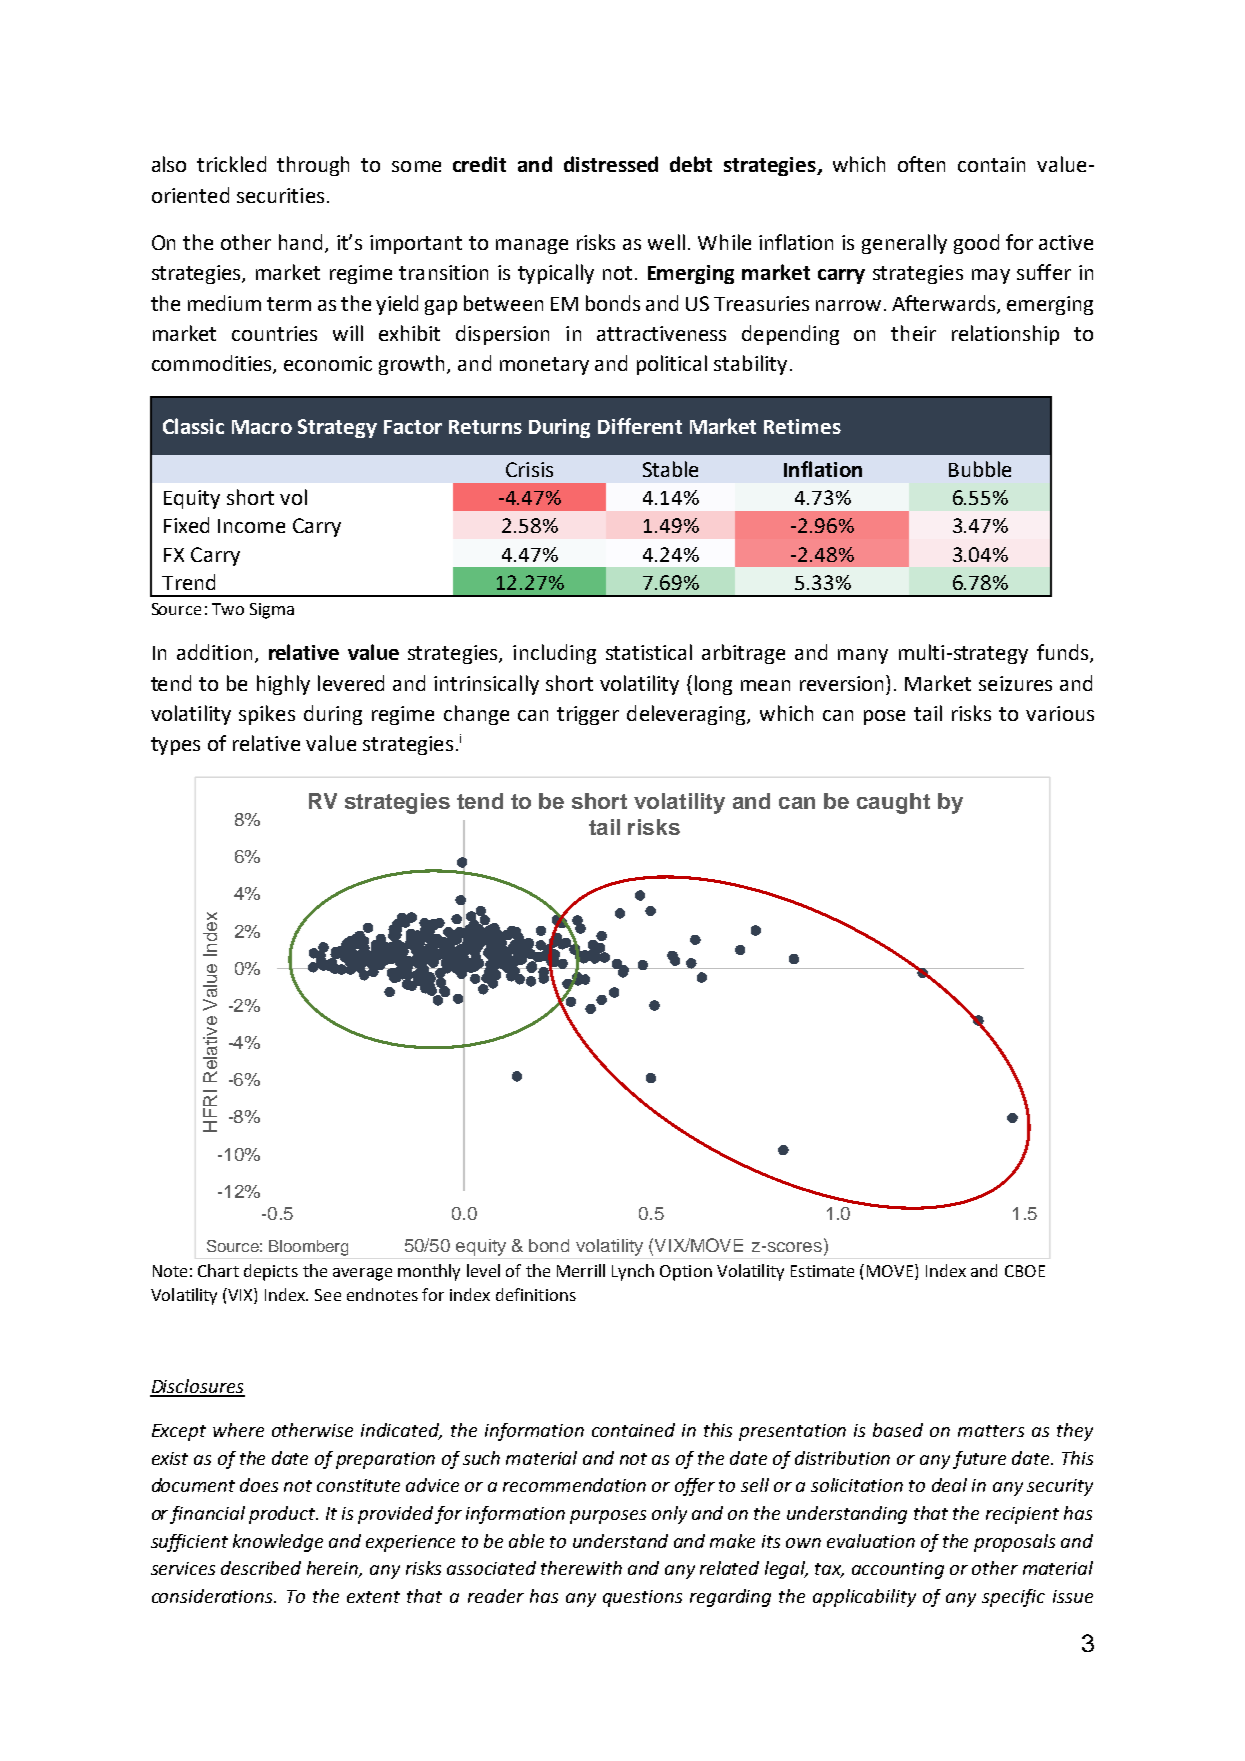  I want to click on hand, so click(302, 243).
